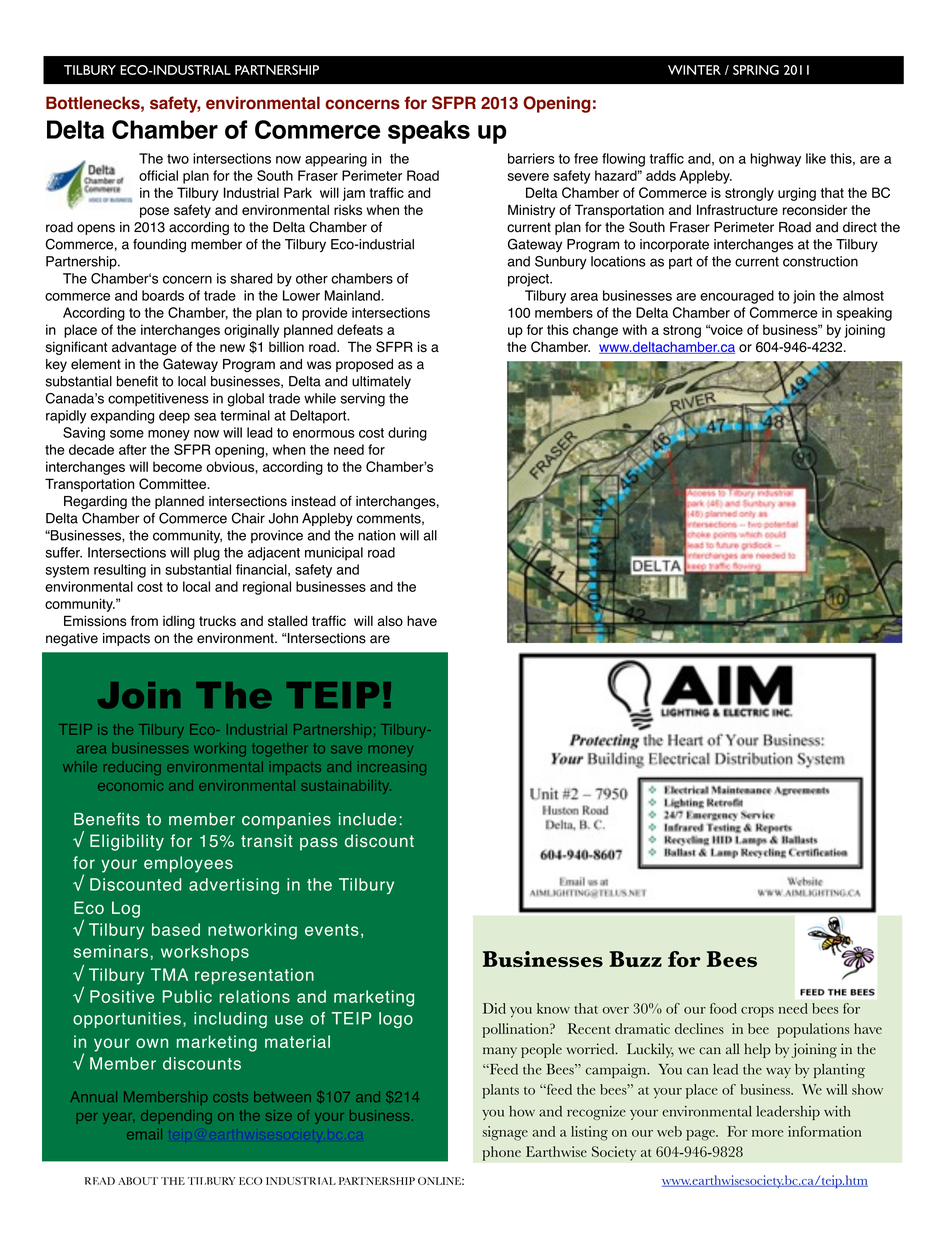 The height and width of the screenshot is (1233, 952). Describe the element at coordinates (756, 70) in the screenshot. I see `SPRING` at that location.
